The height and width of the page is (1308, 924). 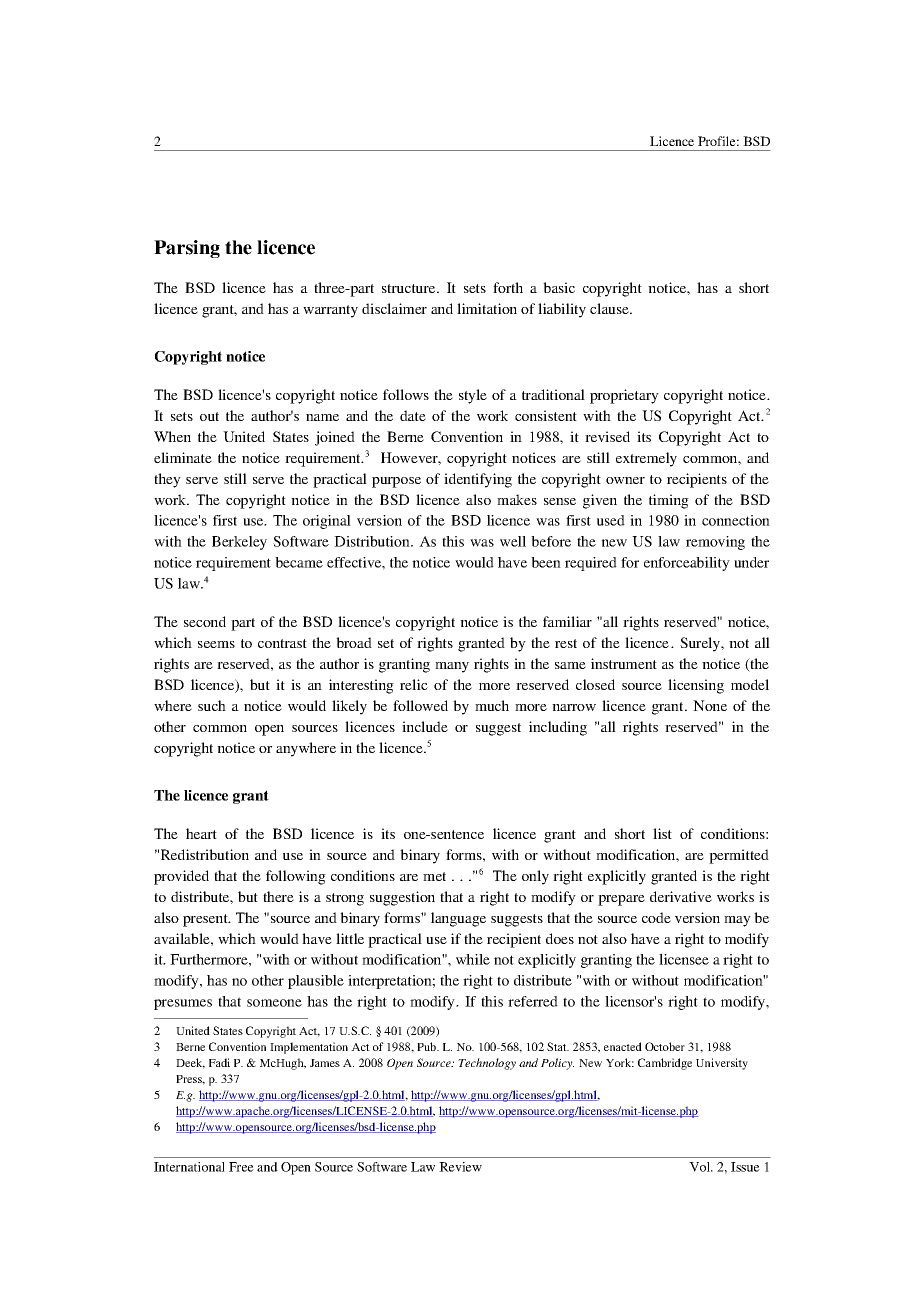 I want to click on Parsing, so click(x=187, y=249).
